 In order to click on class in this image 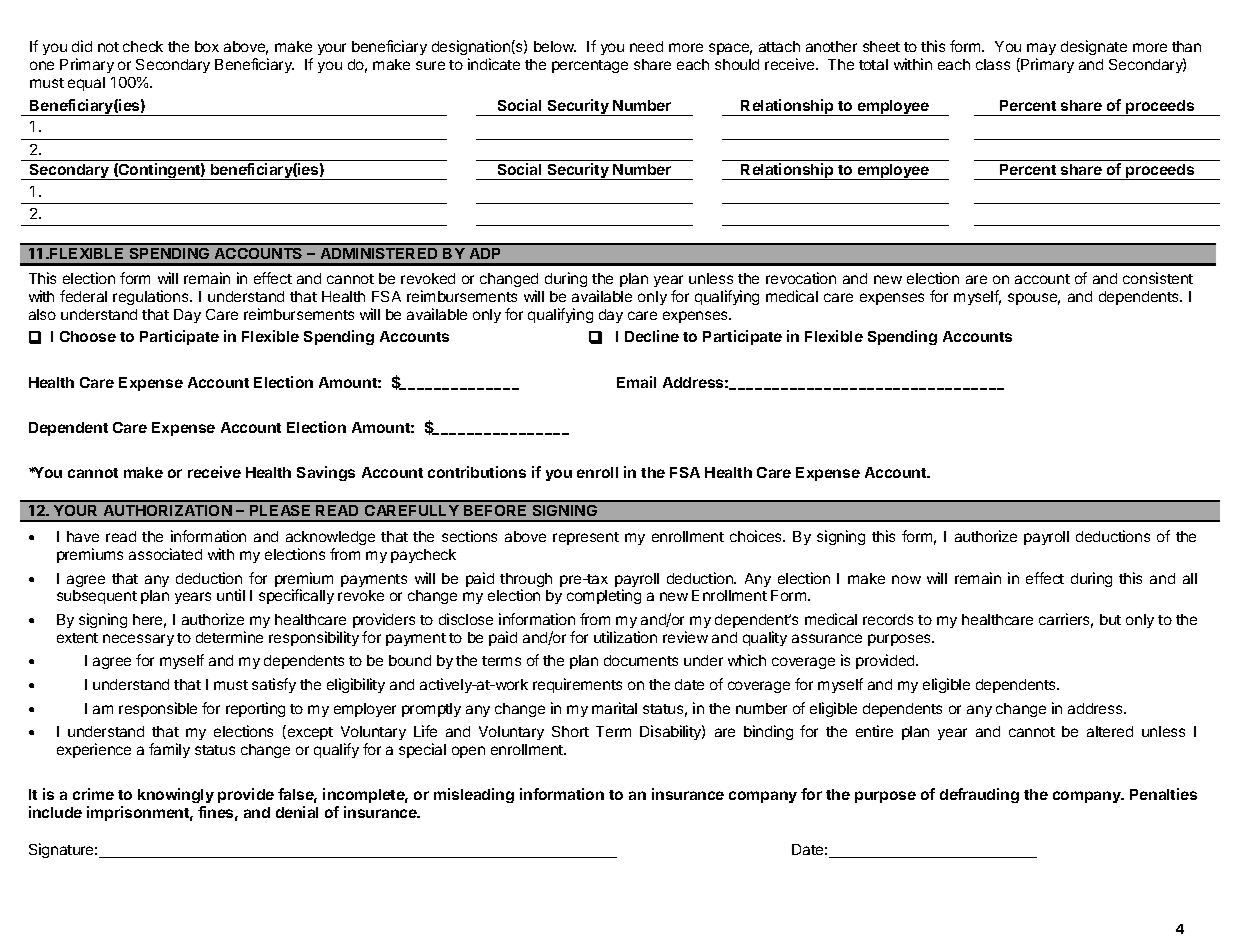, I will do `click(993, 64)`.
